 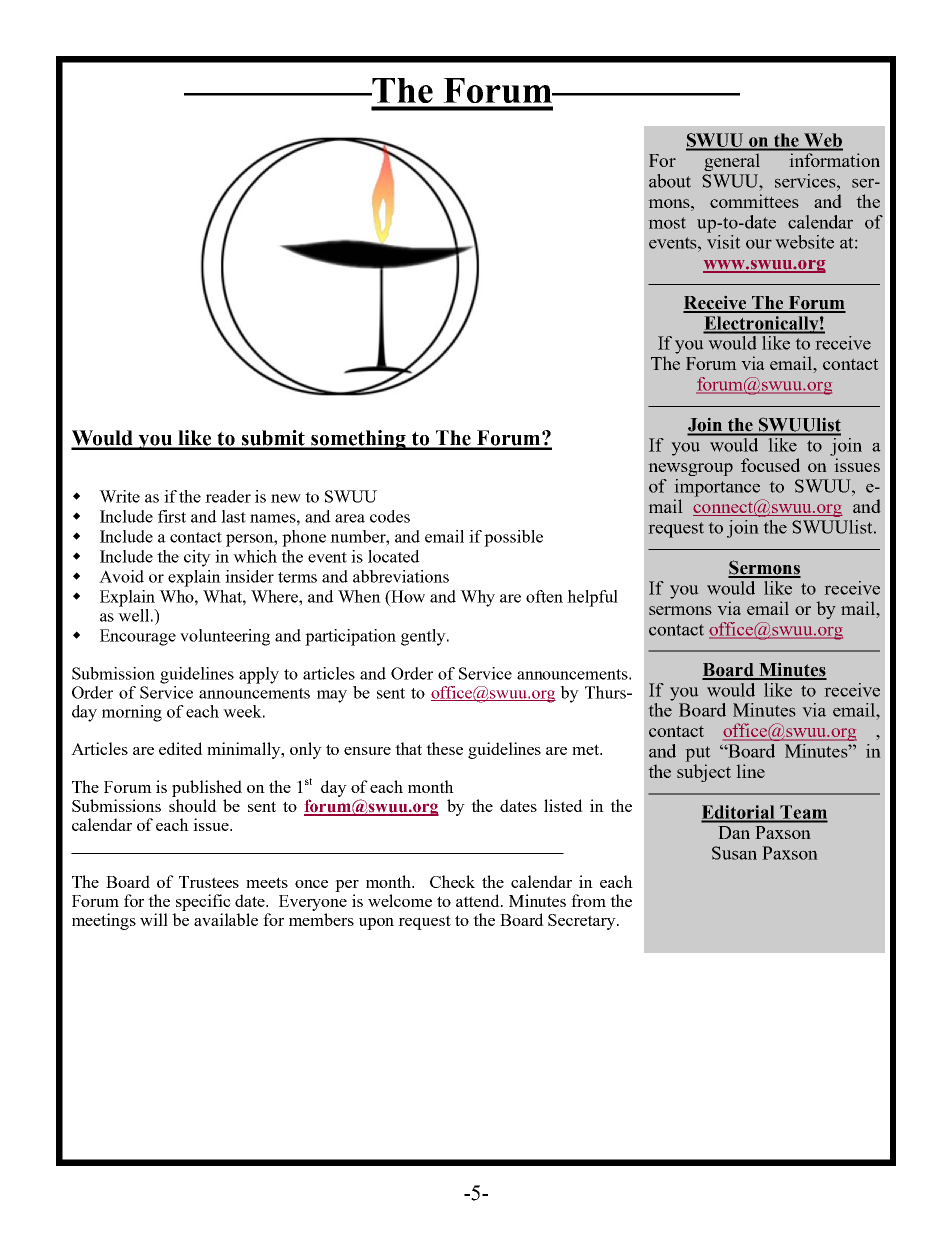 What do you see at coordinates (203, 902) in the image?
I see `specific` at bounding box center [203, 902].
